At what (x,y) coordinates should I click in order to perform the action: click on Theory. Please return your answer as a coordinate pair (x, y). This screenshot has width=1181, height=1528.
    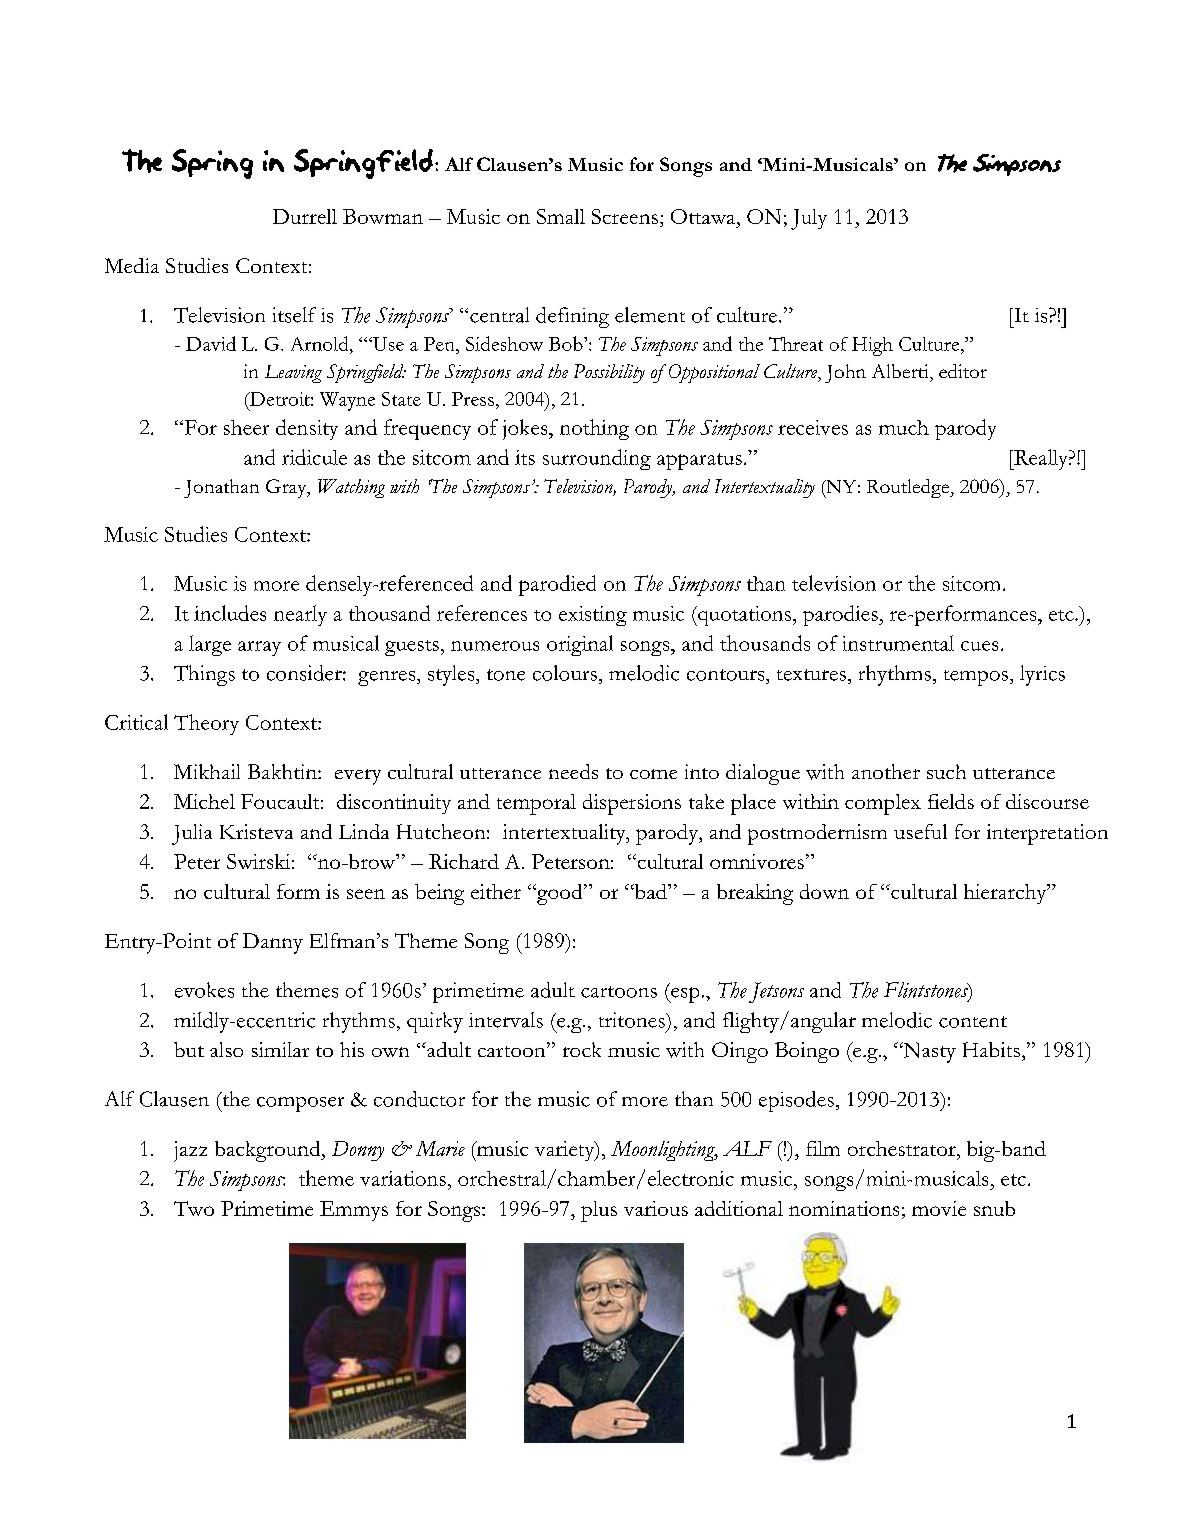
    Looking at the image, I should click on (206, 724).
